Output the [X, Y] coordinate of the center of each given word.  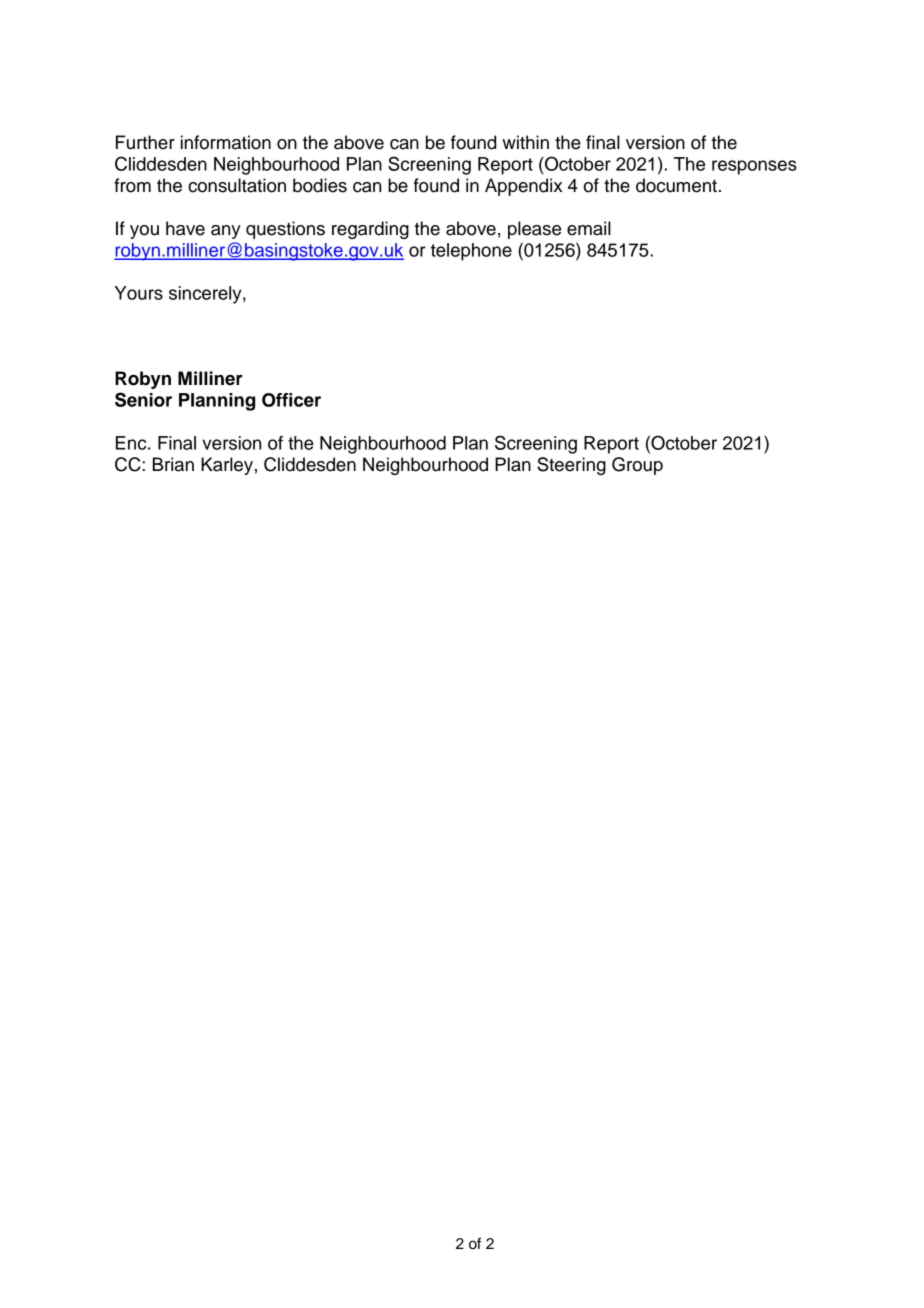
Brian [173, 464]
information [226, 142]
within [525, 142]
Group [637, 466]
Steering [571, 466]
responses [754, 167]
